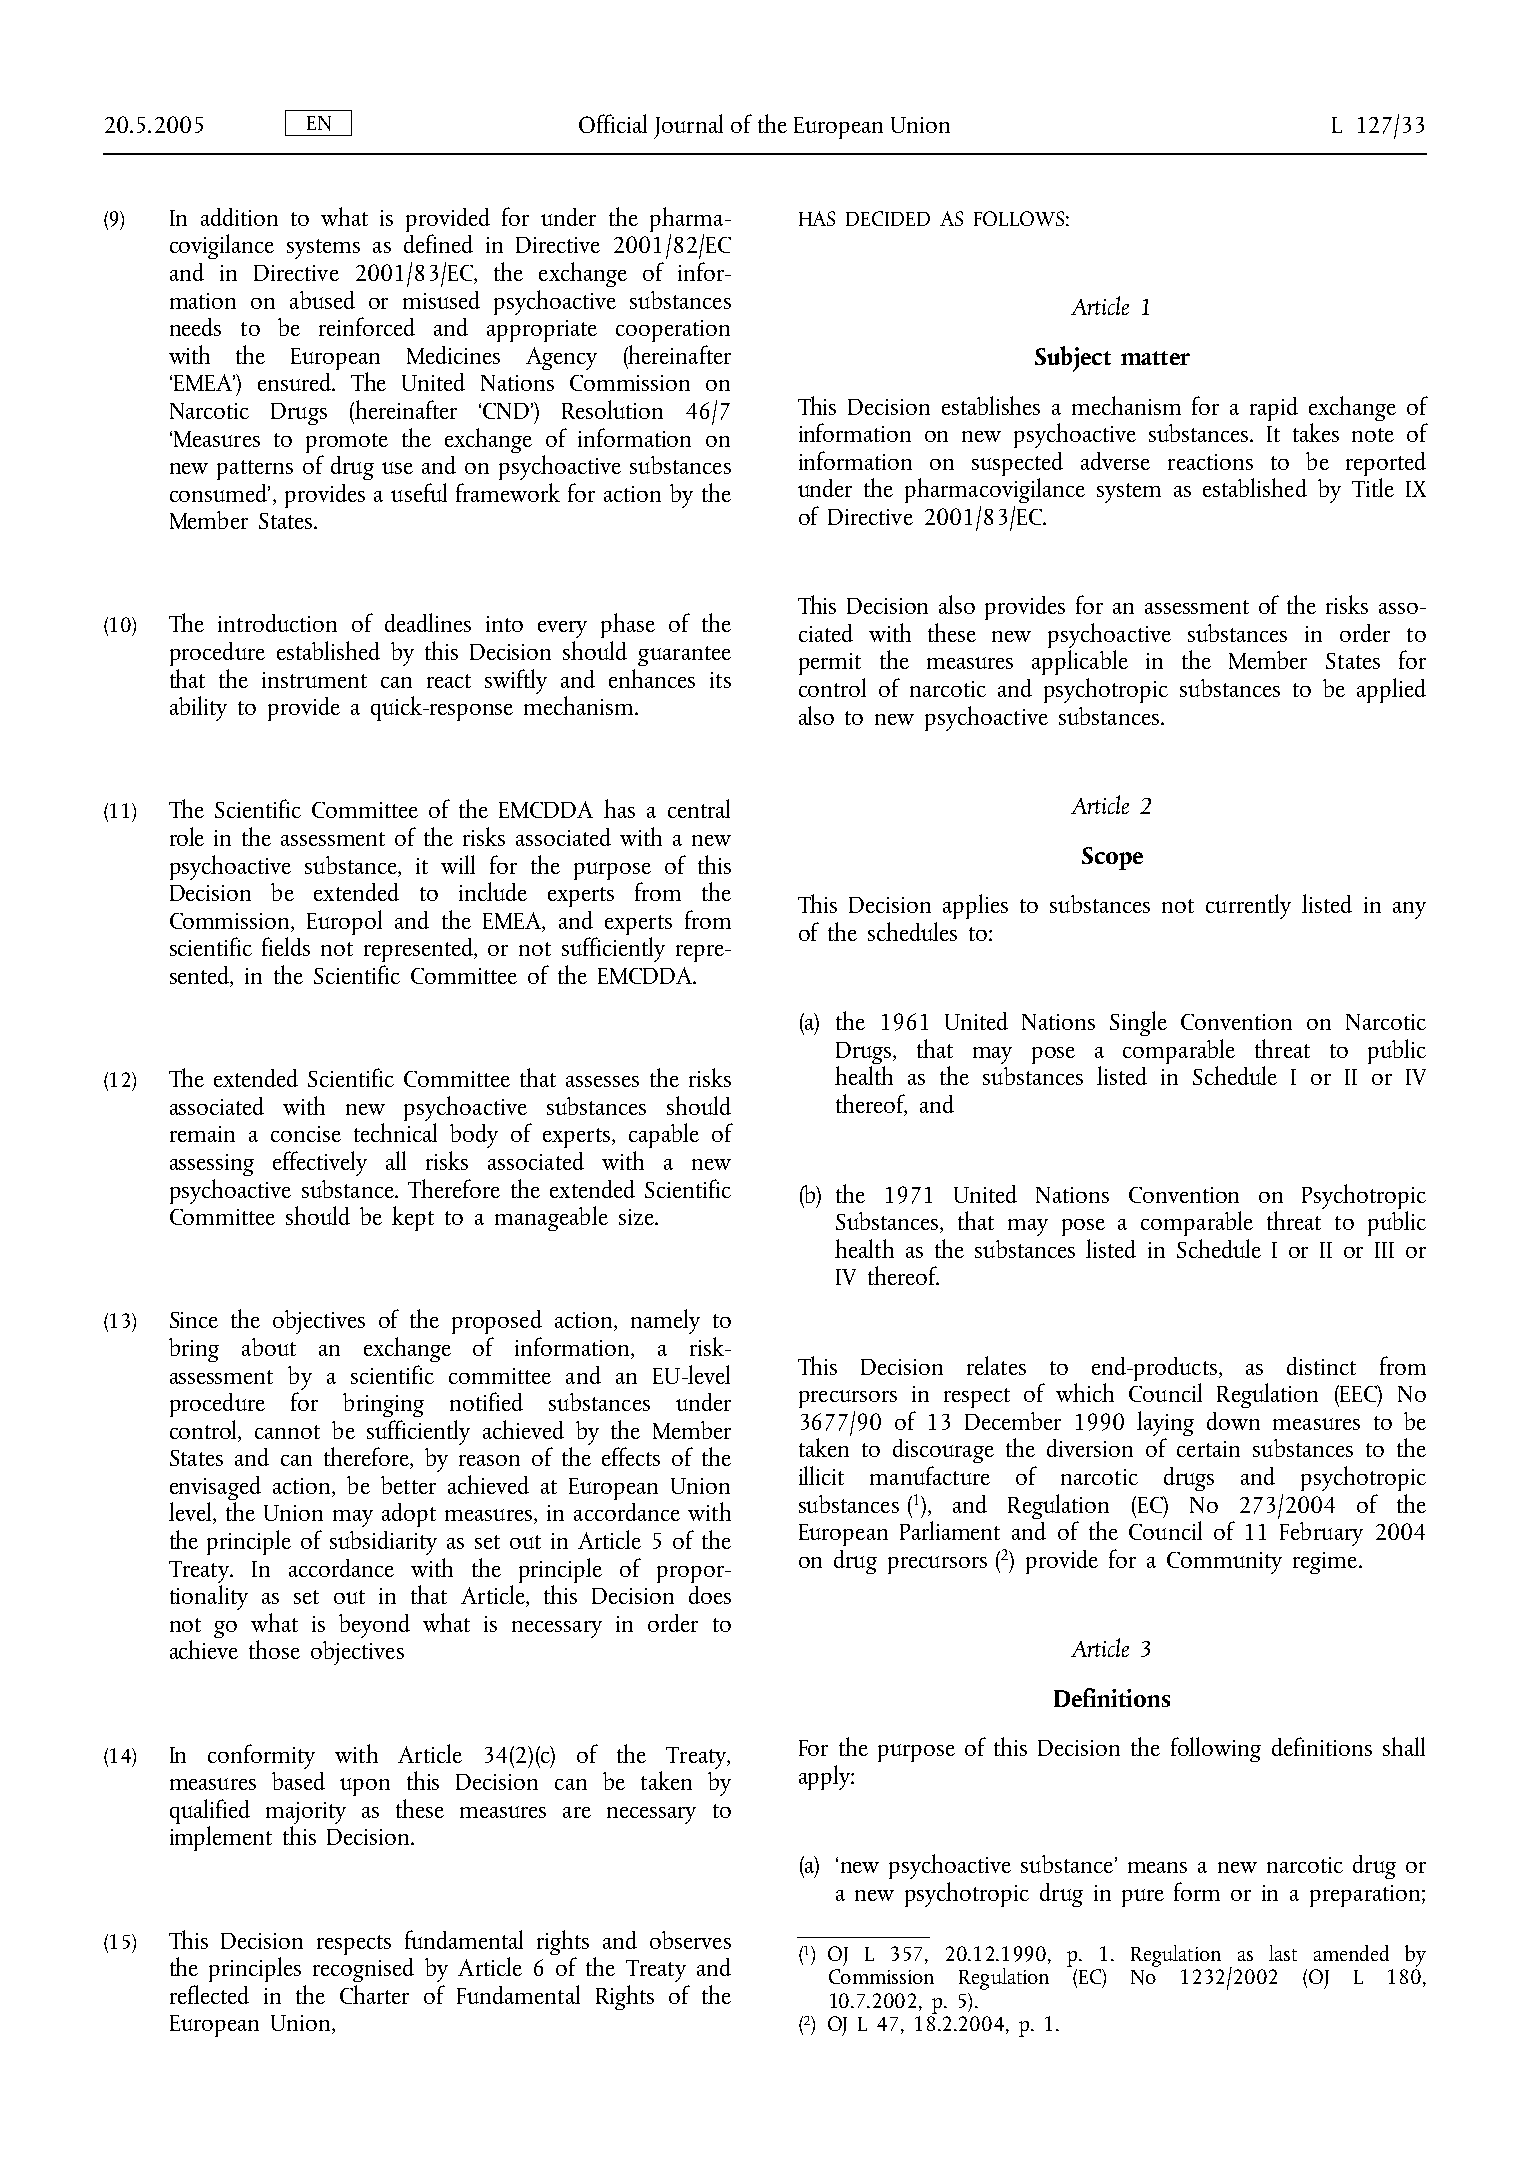 The height and width of the screenshot is (2178, 1539). What do you see at coordinates (314, 680) in the screenshot?
I see `instrument` at bounding box center [314, 680].
